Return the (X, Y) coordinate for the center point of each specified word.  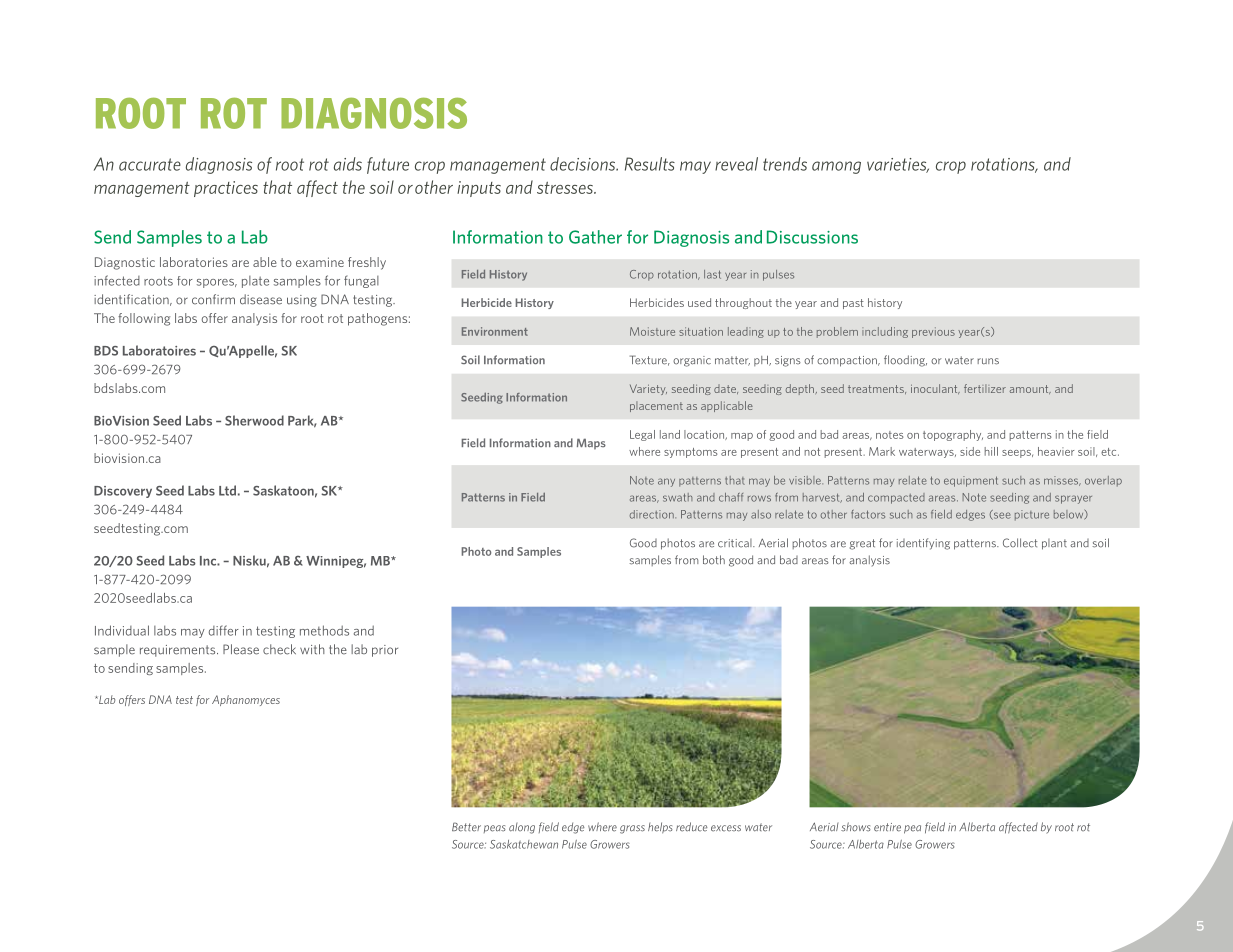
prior (385, 651)
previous (933, 332)
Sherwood (254, 420)
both (714, 560)
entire (887, 827)
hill (991, 451)
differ (224, 630)
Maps (591, 444)
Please (241, 649)
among (836, 167)
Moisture (652, 331)
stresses (566, 188)
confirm (213, 299)
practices (226, 189)
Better (466, 827)
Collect (1020, 543)
